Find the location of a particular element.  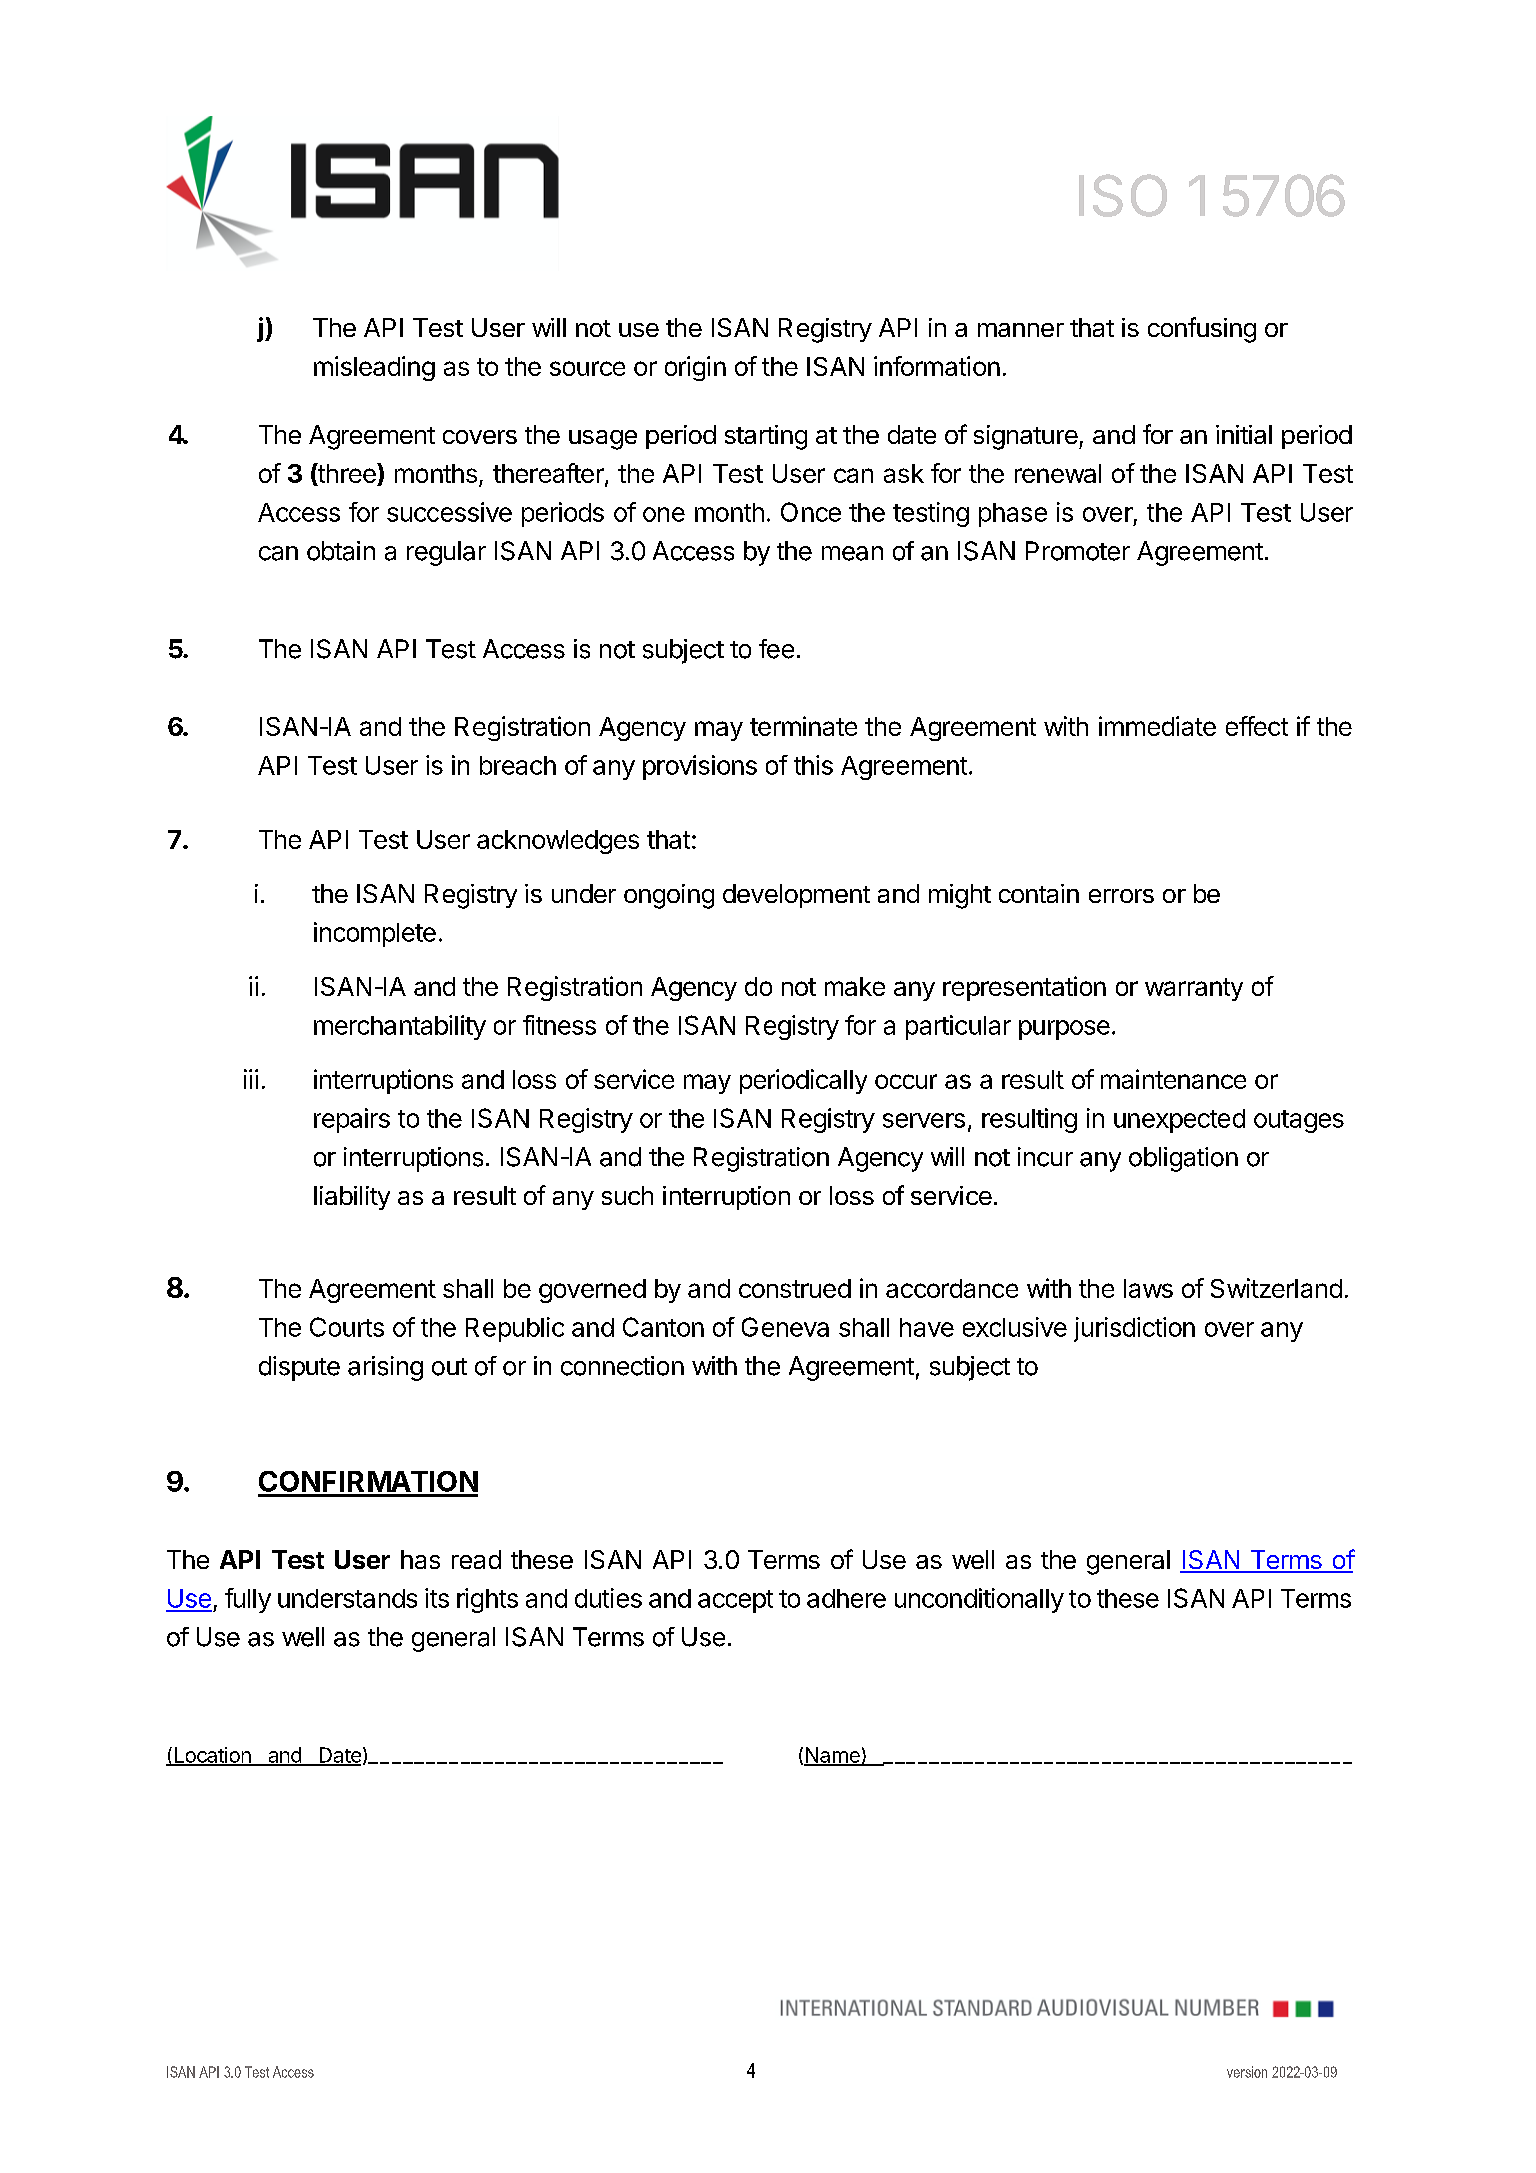

misleading is located at coordinates (374, 368).
